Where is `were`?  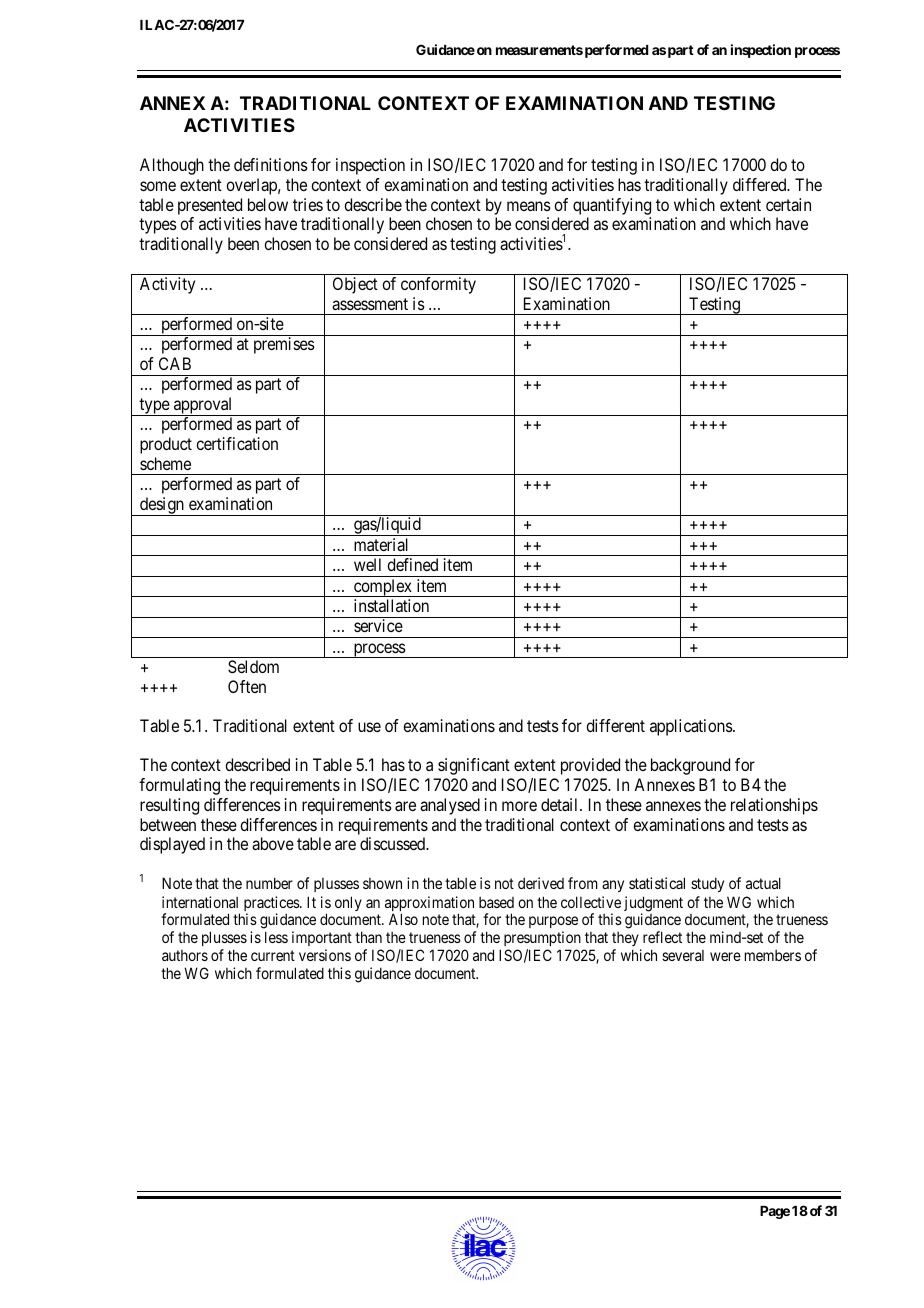 were is located at coordinates (725, 956).
